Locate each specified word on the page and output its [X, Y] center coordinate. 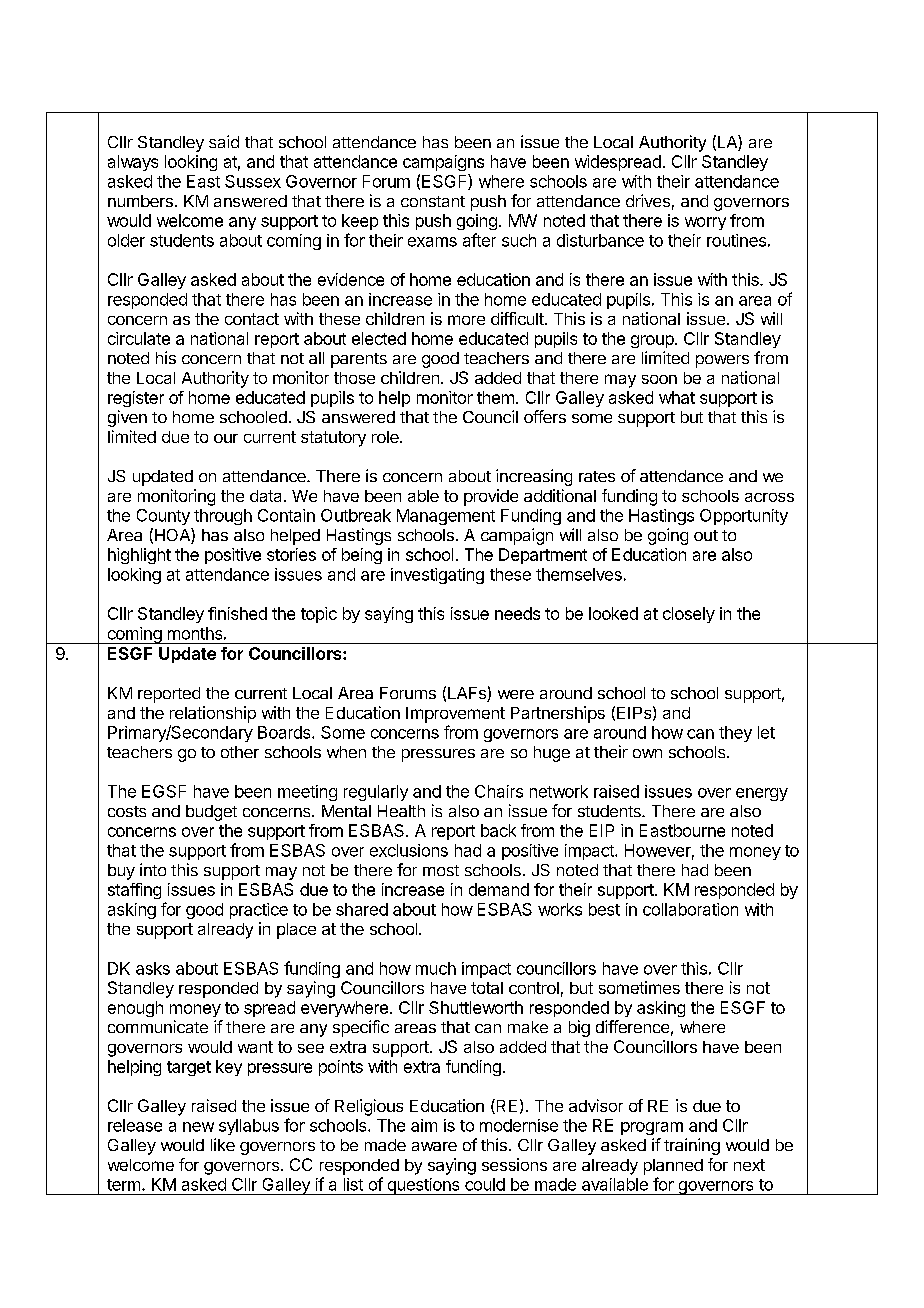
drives [648, 200]
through [223, 517]
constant [433, 201]
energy [762, 794]
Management [446, 517]
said [224, 141]
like [223, 1144]
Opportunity [744, 517]
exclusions [409, 850]
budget [211, 813]
